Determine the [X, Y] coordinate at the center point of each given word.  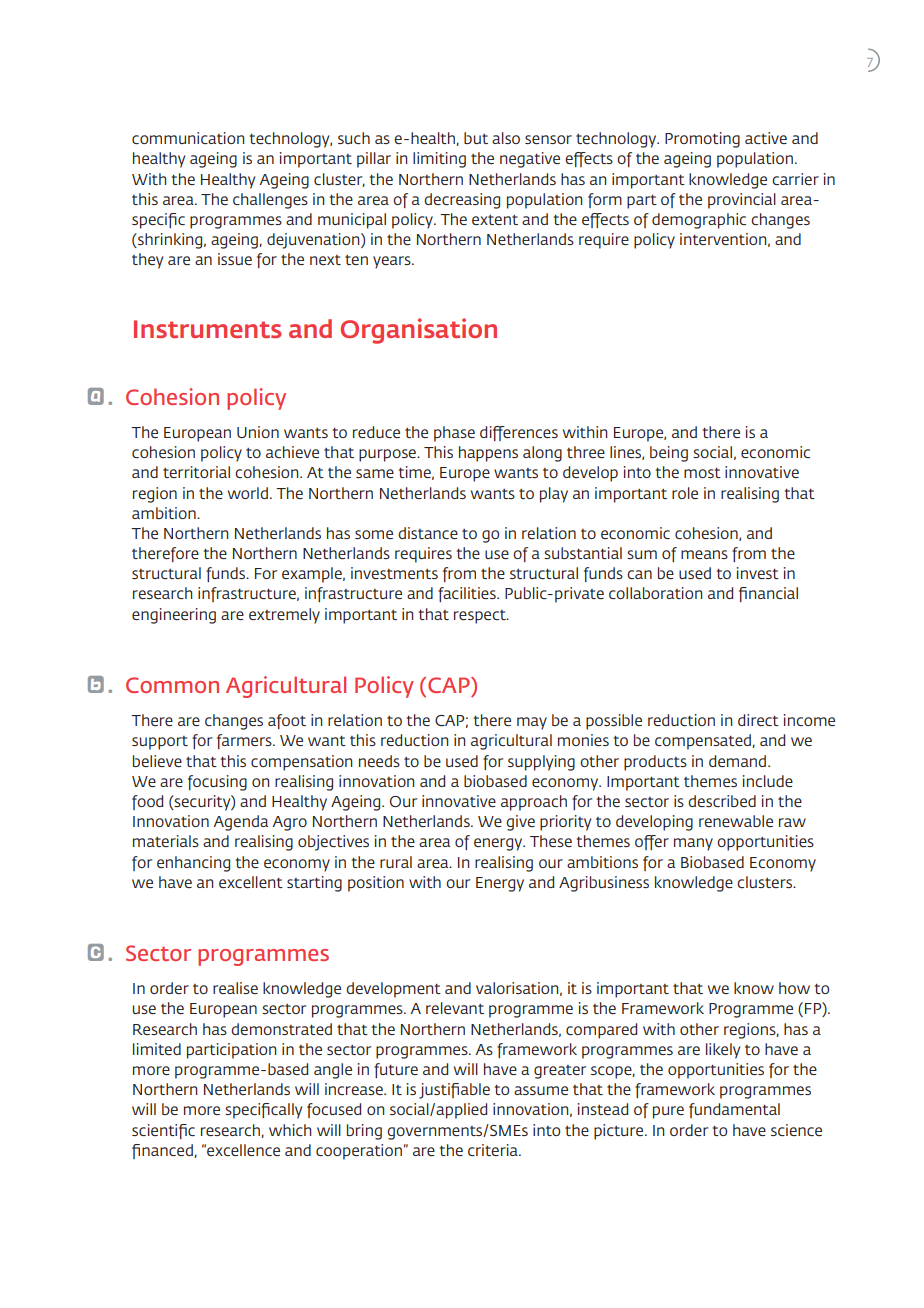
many [693, 844]
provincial [742, 201]
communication [188, 138]
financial [768, 594]
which [290, 1130]
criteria [494, 1150]
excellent [251, 882]
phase [454, 434]
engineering [174, 616]
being [669, 454]
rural [396, 862]
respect [481, 617]
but [476, 138]
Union [258, 432]
